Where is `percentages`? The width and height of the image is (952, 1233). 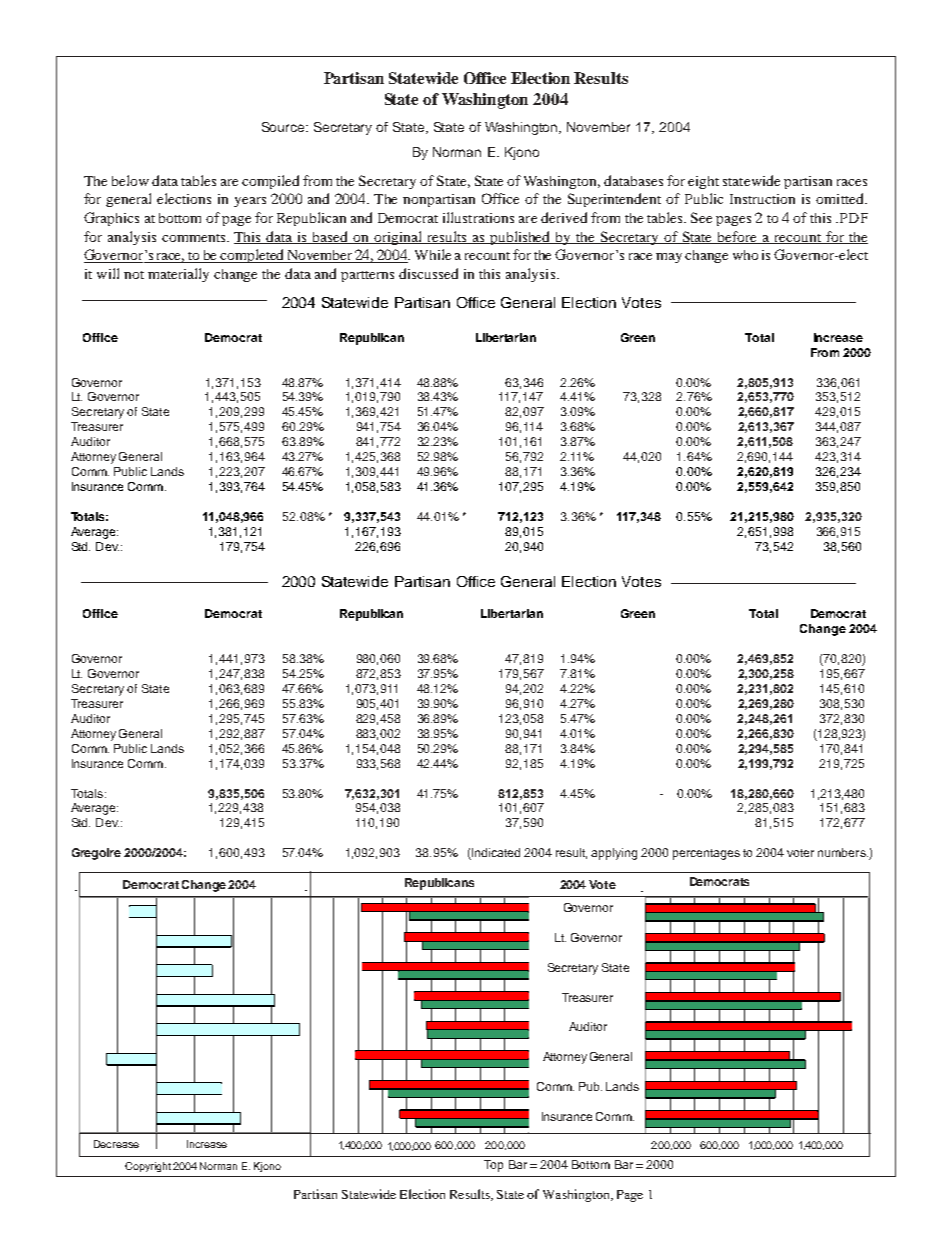
percentages is located at coordinates (706, 854).
